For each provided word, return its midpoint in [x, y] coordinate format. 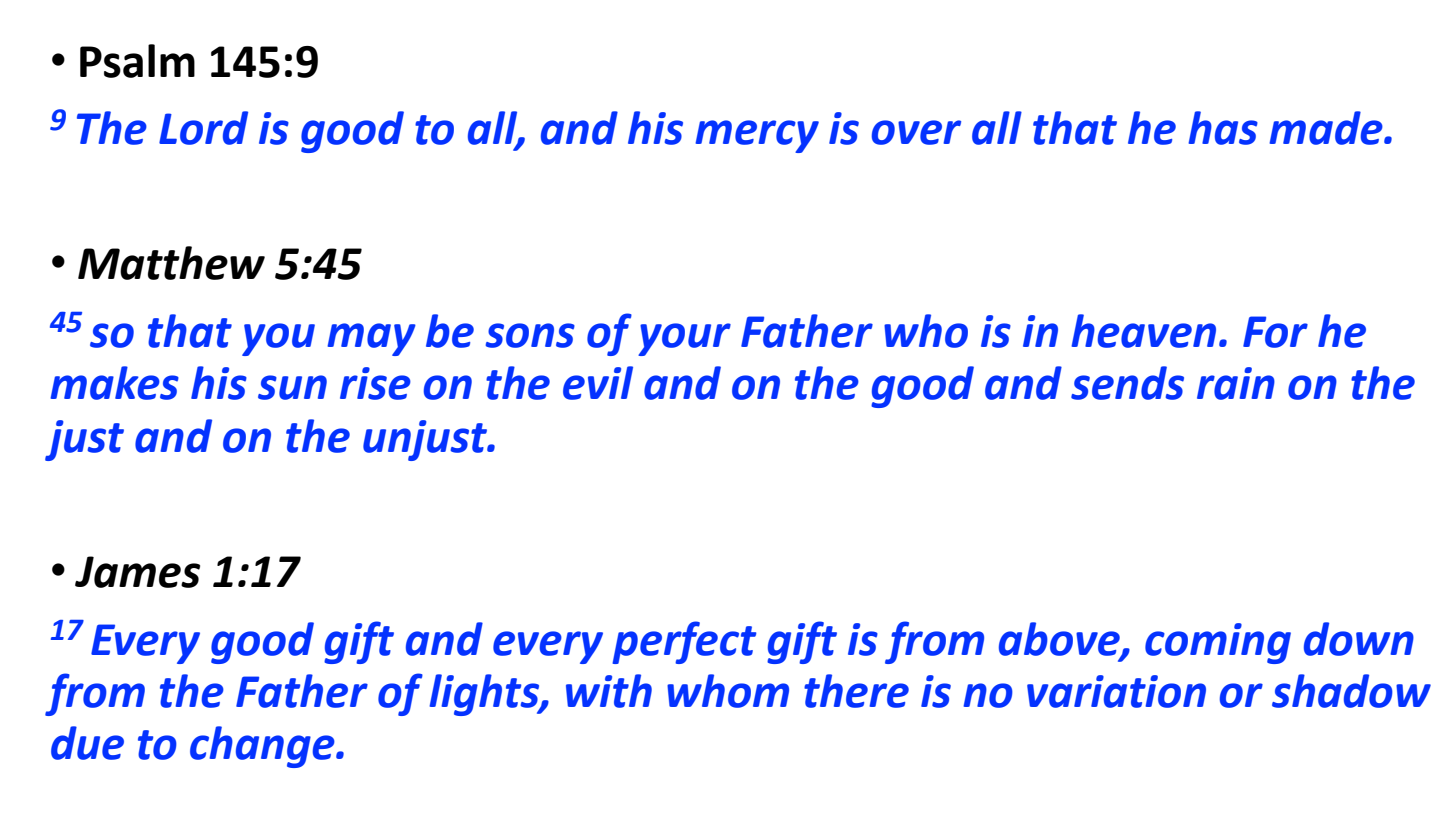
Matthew [171, 263]
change [263, 747]
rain [1236, 383]
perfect [684, 642]
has [1223, 128]
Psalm [137, 61]
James [137, 572]
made [1327, 128]
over [916, 132]
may [371, 339]
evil [598, 383]
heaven [1143, 331]
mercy [757, 136]
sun [292, 387]
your [684, 339]
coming [1218, 643]
